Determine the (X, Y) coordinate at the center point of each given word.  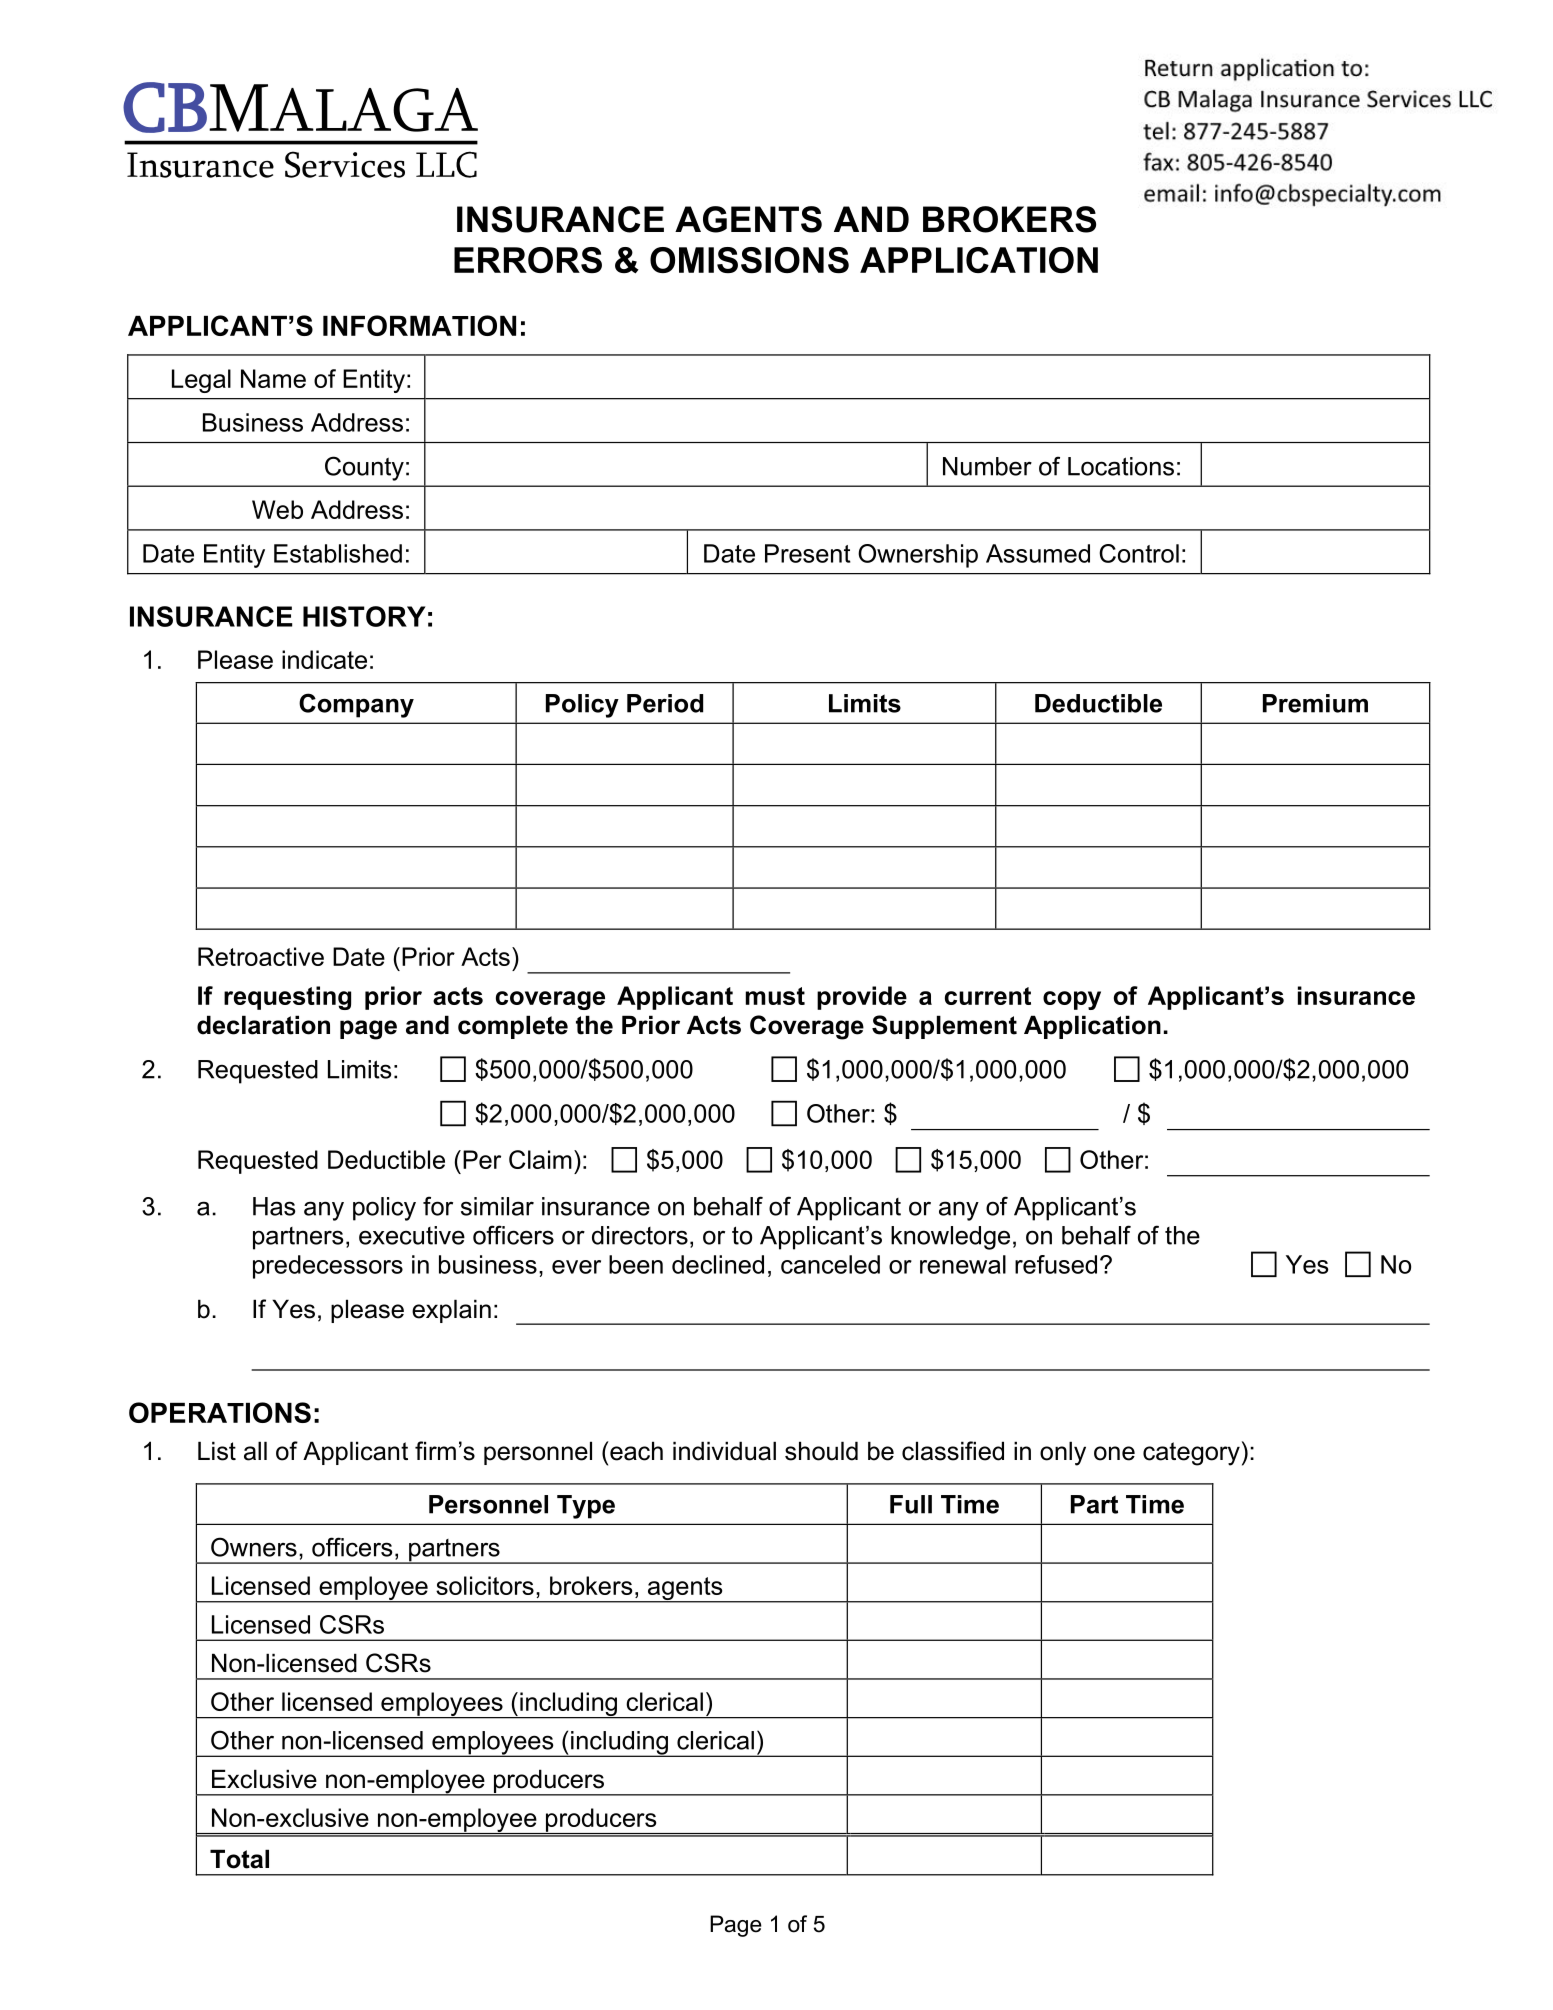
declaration (263, 1025)
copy (1072, 1000)
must (775, 996)
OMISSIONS (749, 260)
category (1191, 1454)
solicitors (485, 1585)
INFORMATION (419, 325)
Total (239, 1859)
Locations (1121, 466)
